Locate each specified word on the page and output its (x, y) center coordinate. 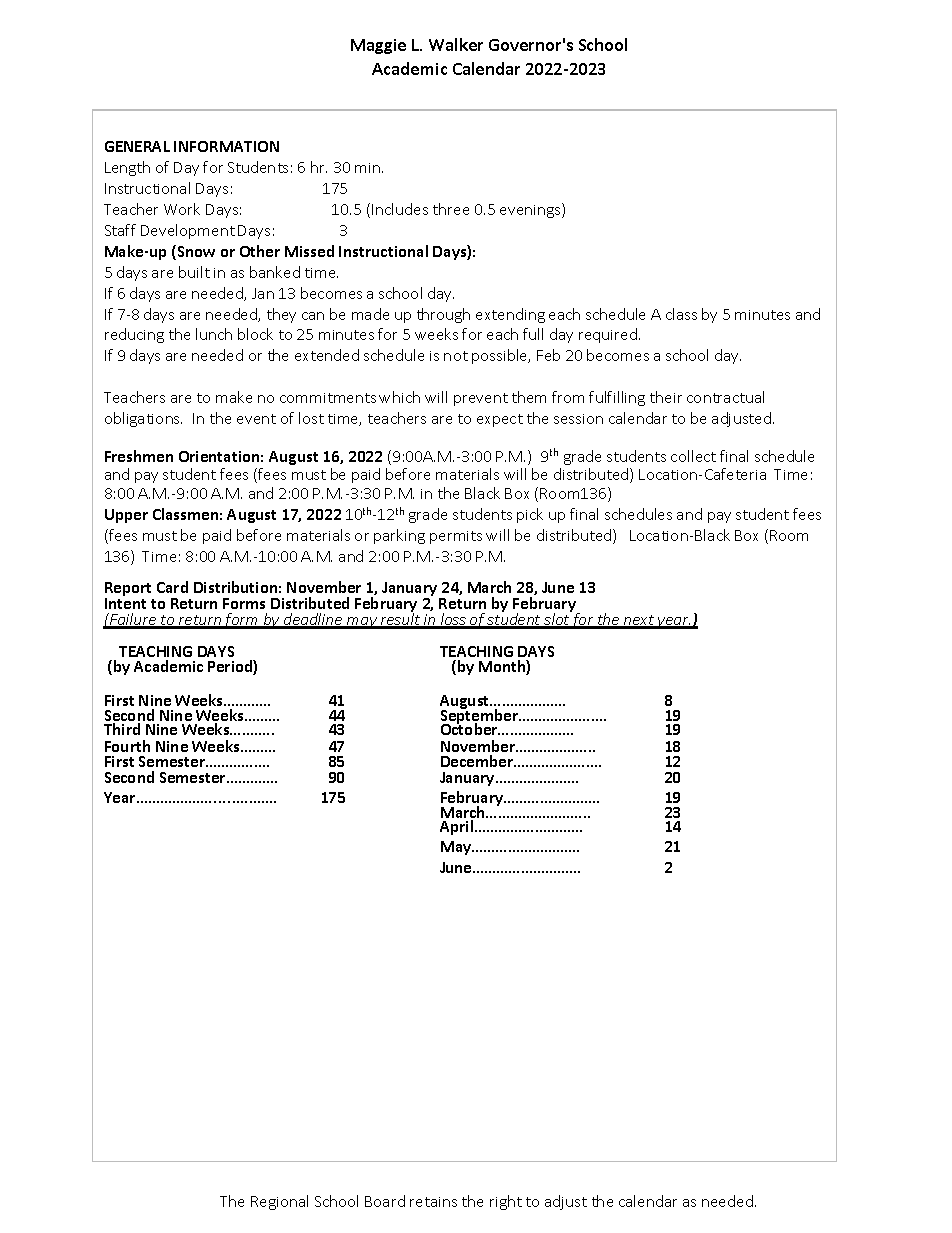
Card (172, 587)
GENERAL (137, 146)
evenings (531, 210)
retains (433, 1202)
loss (453, 620)
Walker (456, 44)
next (639, 621)
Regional (279, 1202)
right (506, 1202)
